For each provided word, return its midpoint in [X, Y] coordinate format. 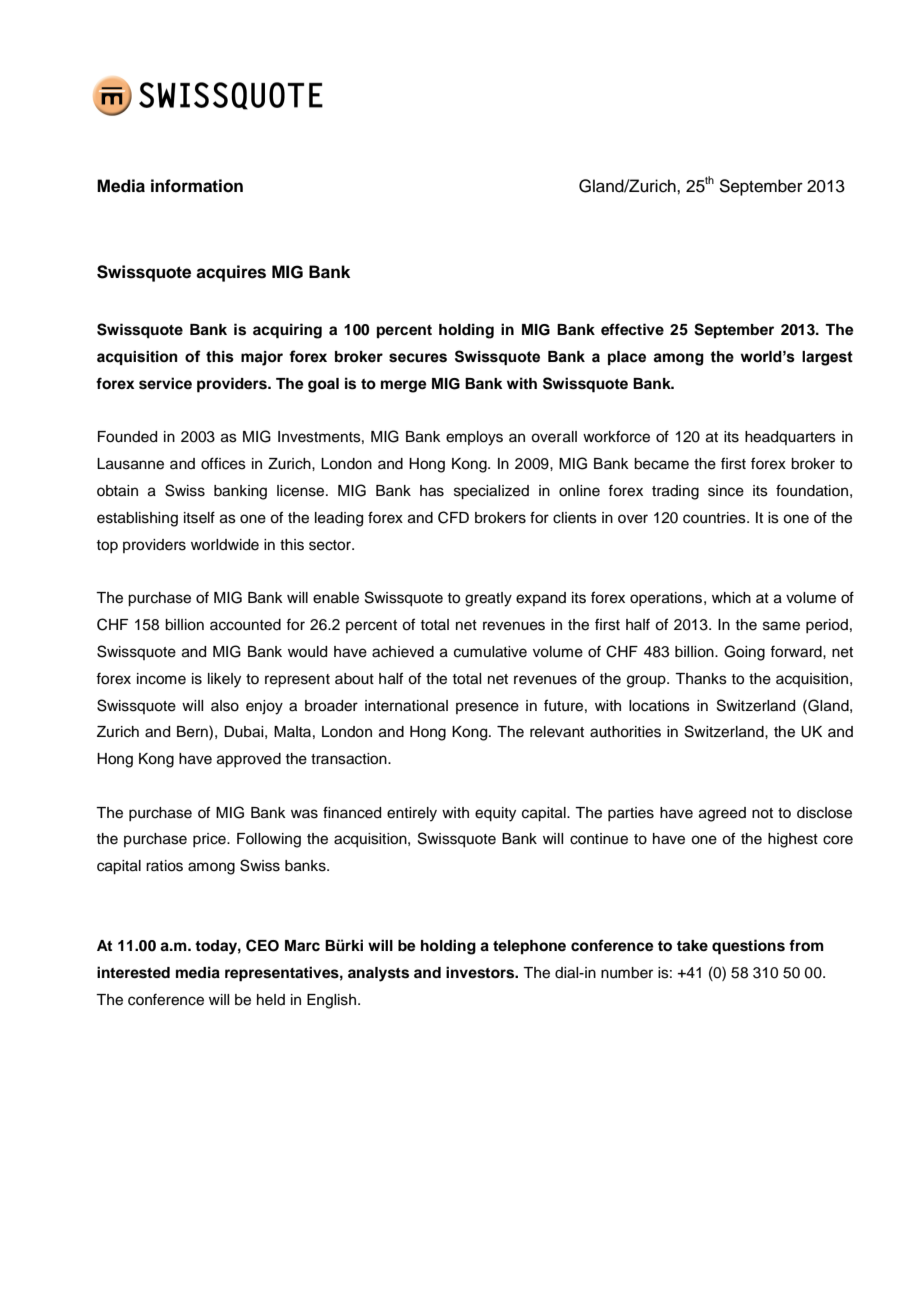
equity [495, 814]
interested [133, 972]
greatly [488, 599]
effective [632, 329]
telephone [529, 947]
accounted [245, 625]
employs [474, 438]
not [762, 813]
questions [748, 947]
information [197, 186]
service [165, 383]
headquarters [790, 438]
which [731, 598]
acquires [231, 273]
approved [249, 760]
